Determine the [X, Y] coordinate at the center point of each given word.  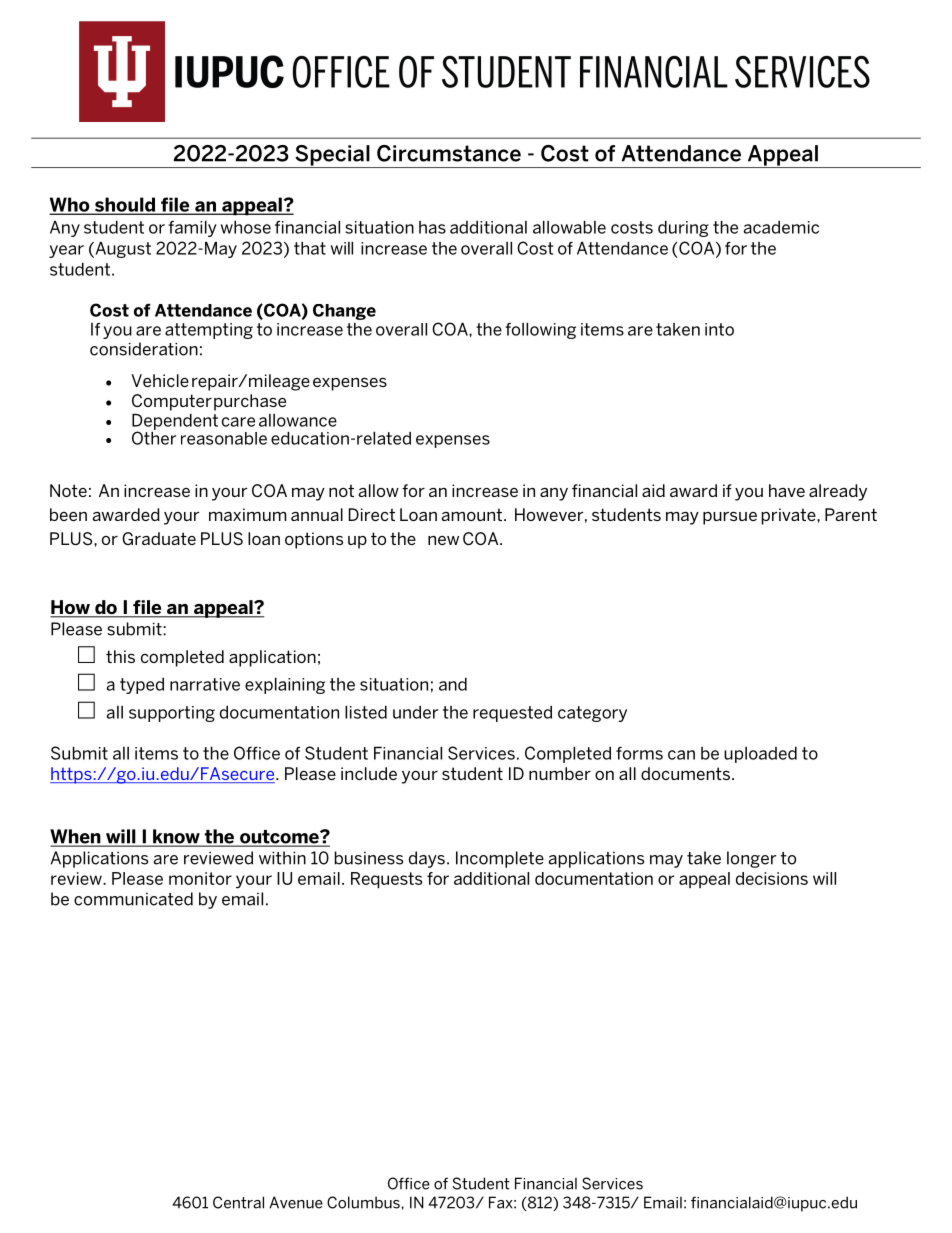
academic [781, 227]
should [125, 205]
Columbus [363, 1202]
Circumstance [449, 153]
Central [238, 1202]
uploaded [760, 754]
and [453, 684]
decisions [772, 878]
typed [142, 685]
